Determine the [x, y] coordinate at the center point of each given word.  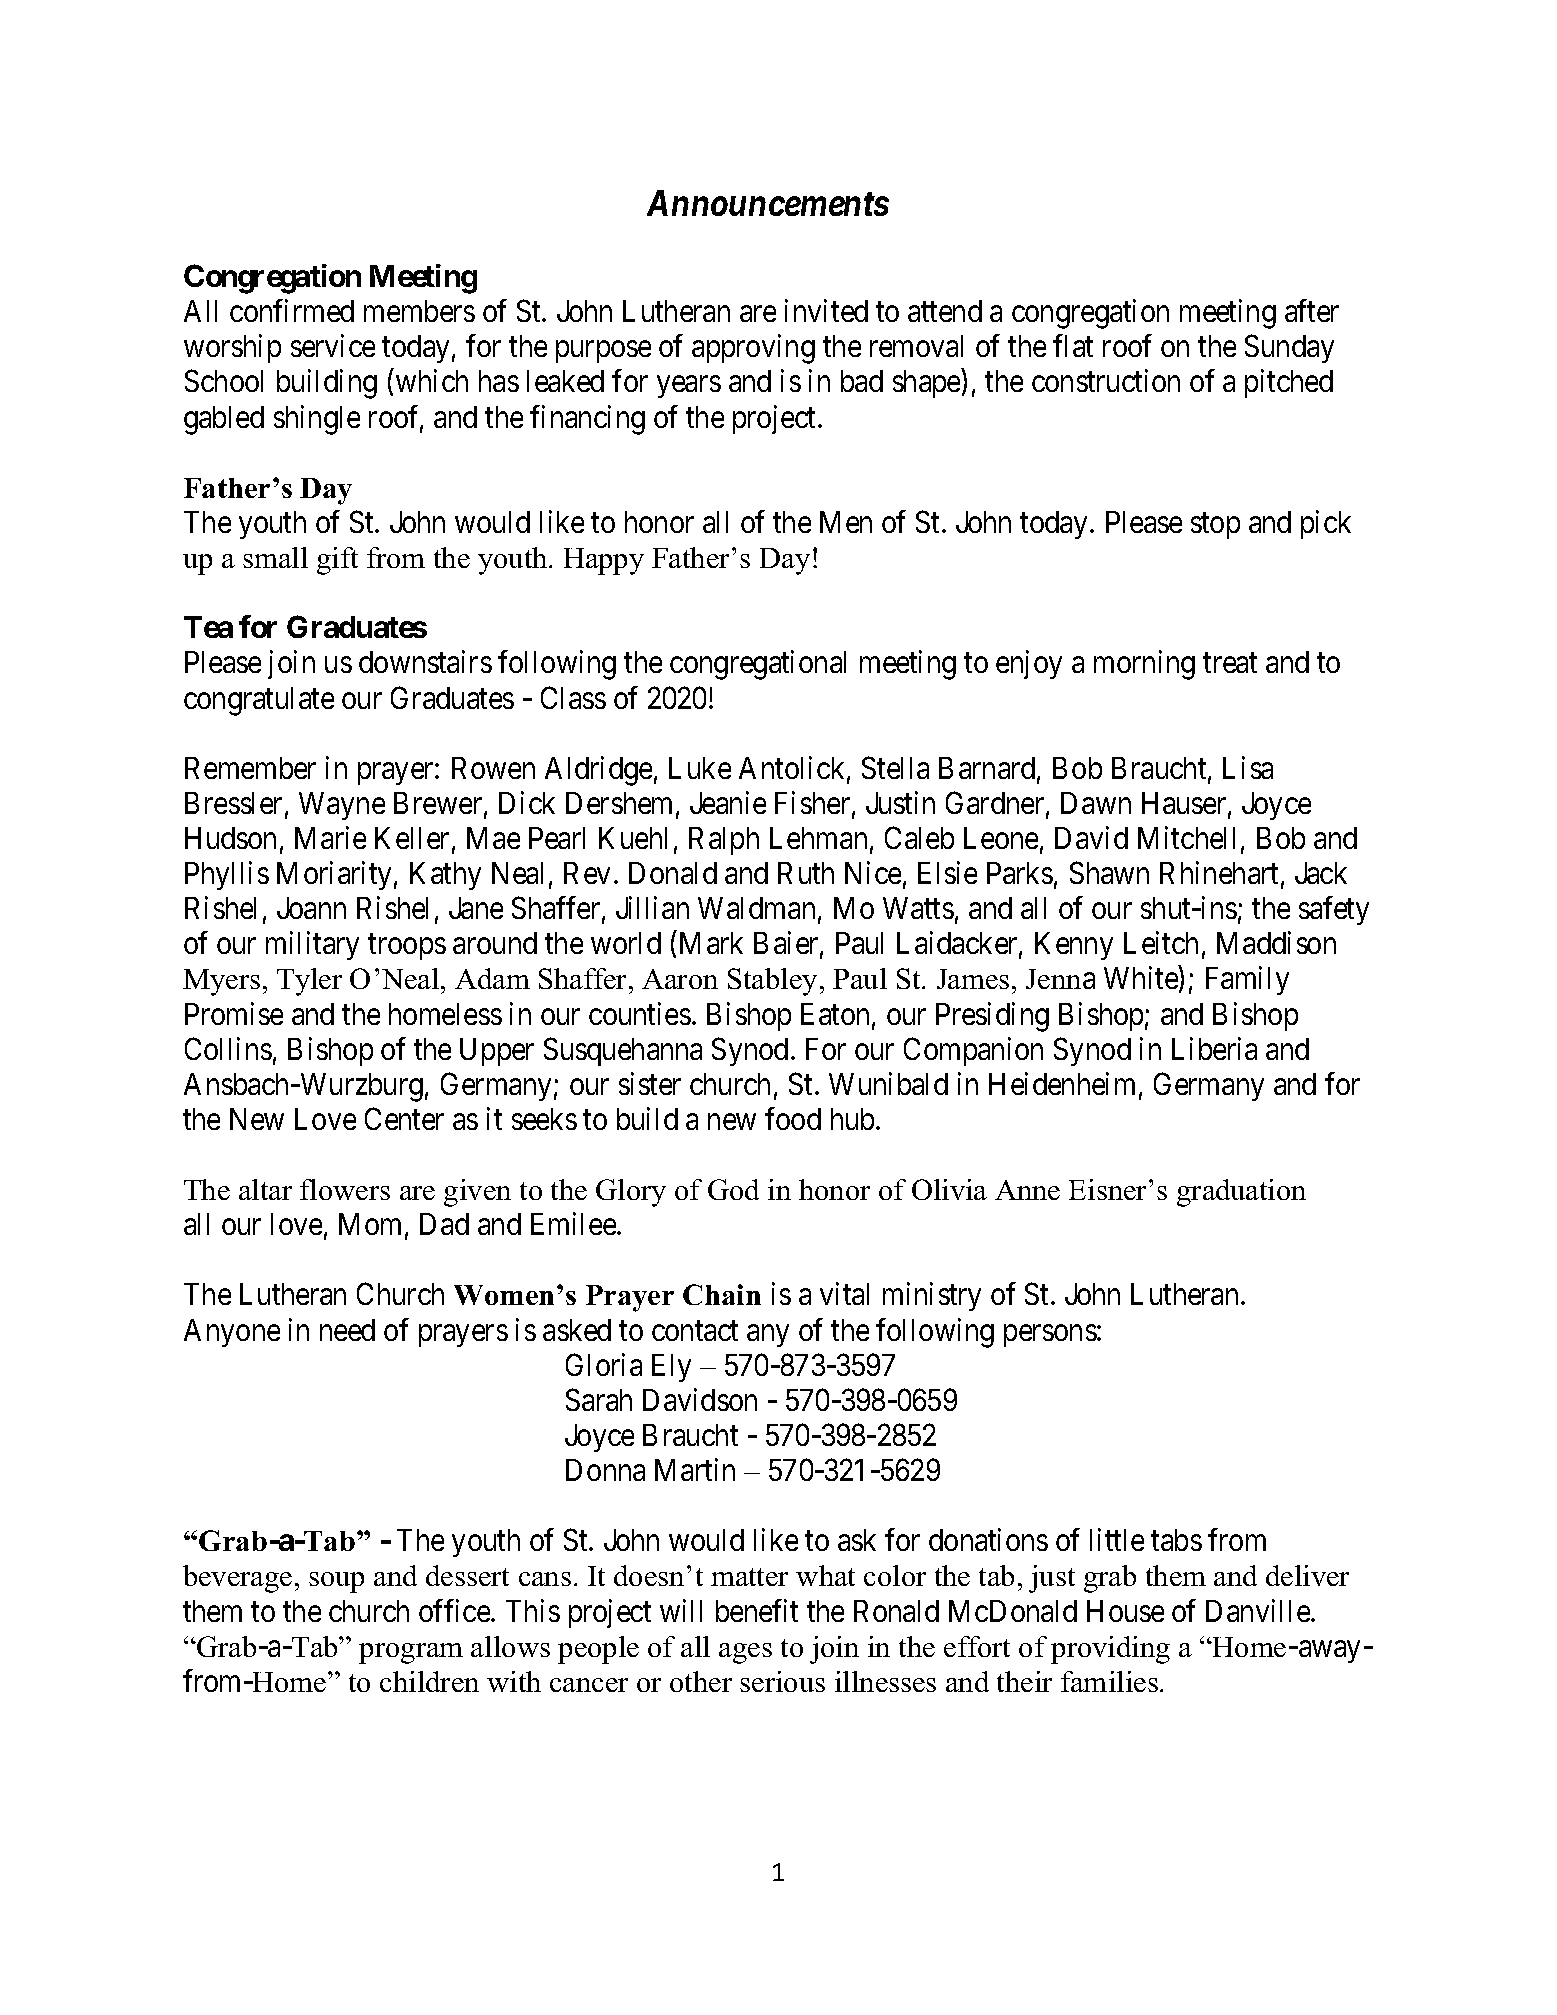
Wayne [342, 806]
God [733, 1189]
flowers [345, 1189]
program [411, 1653]
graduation [1241, 1193]
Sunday [1289, 349]
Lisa [1248, 767]
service [333, 346]
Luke [700, 768]
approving [753, 349]
